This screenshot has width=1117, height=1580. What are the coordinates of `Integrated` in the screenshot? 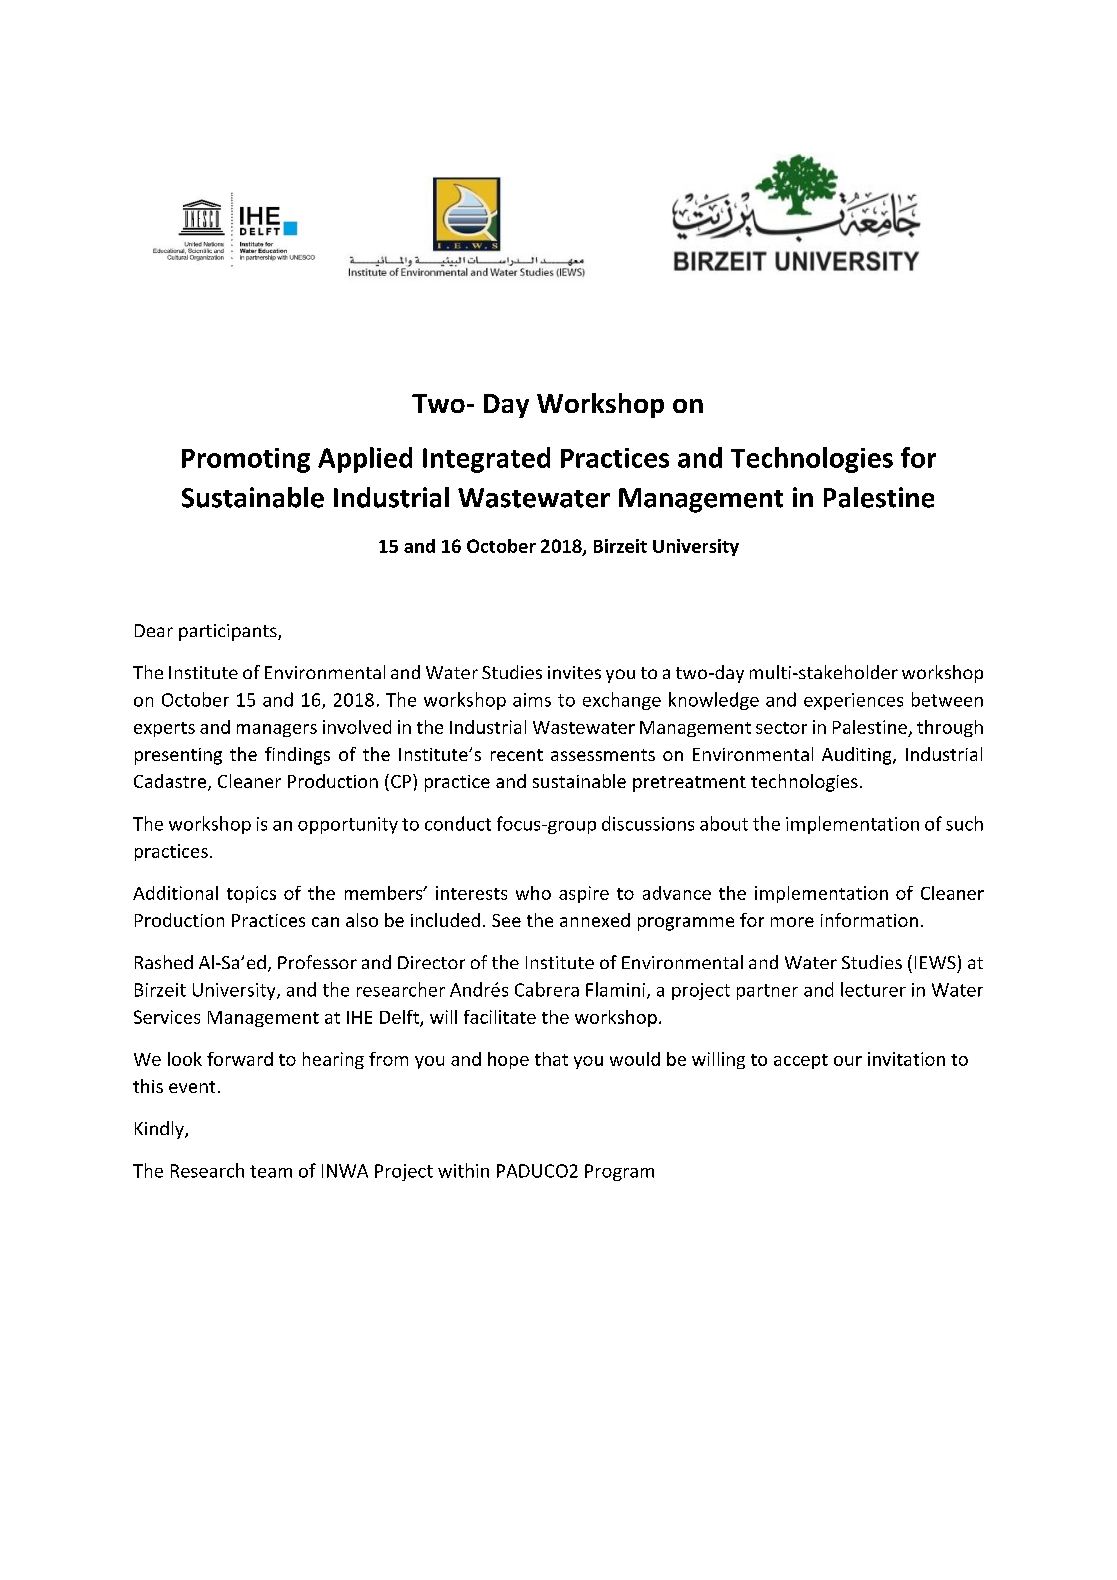 It's located at (486, 460).
